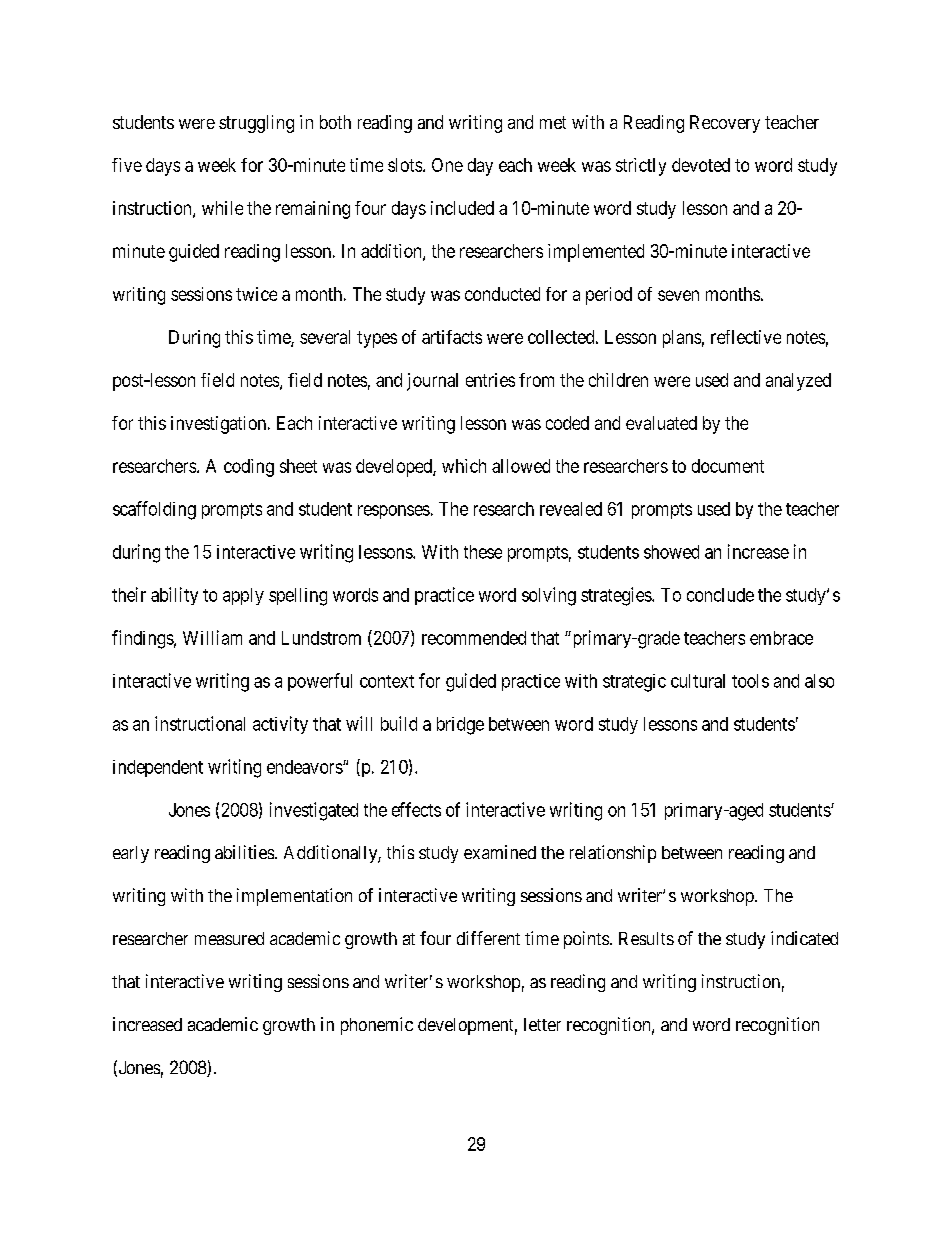  Describe the element at coordinates (220, 425) in the image. I see `investigation` at that location.
